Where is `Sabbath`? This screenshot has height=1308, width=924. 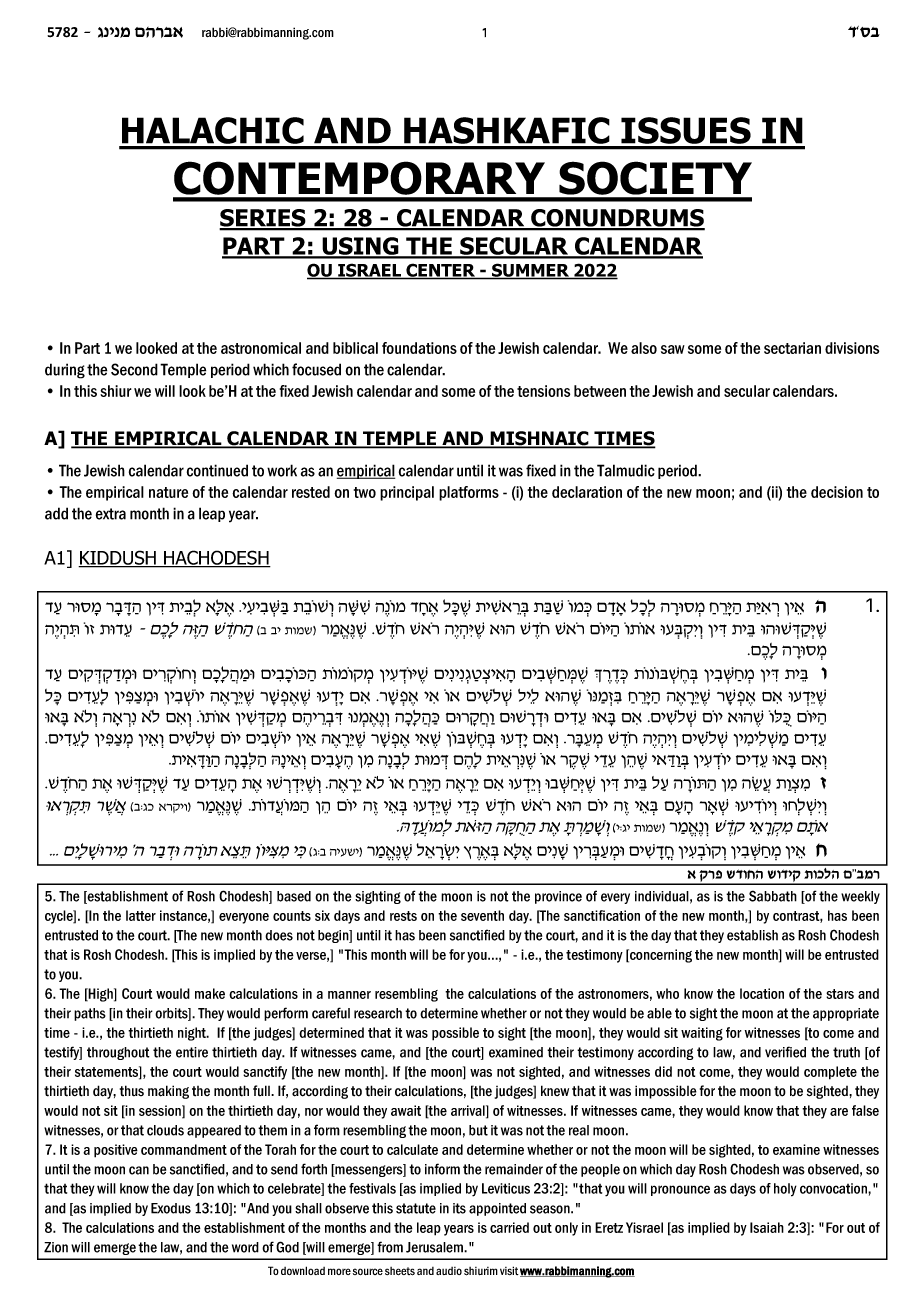
Sabbath is located at coordinates (773, 896).
